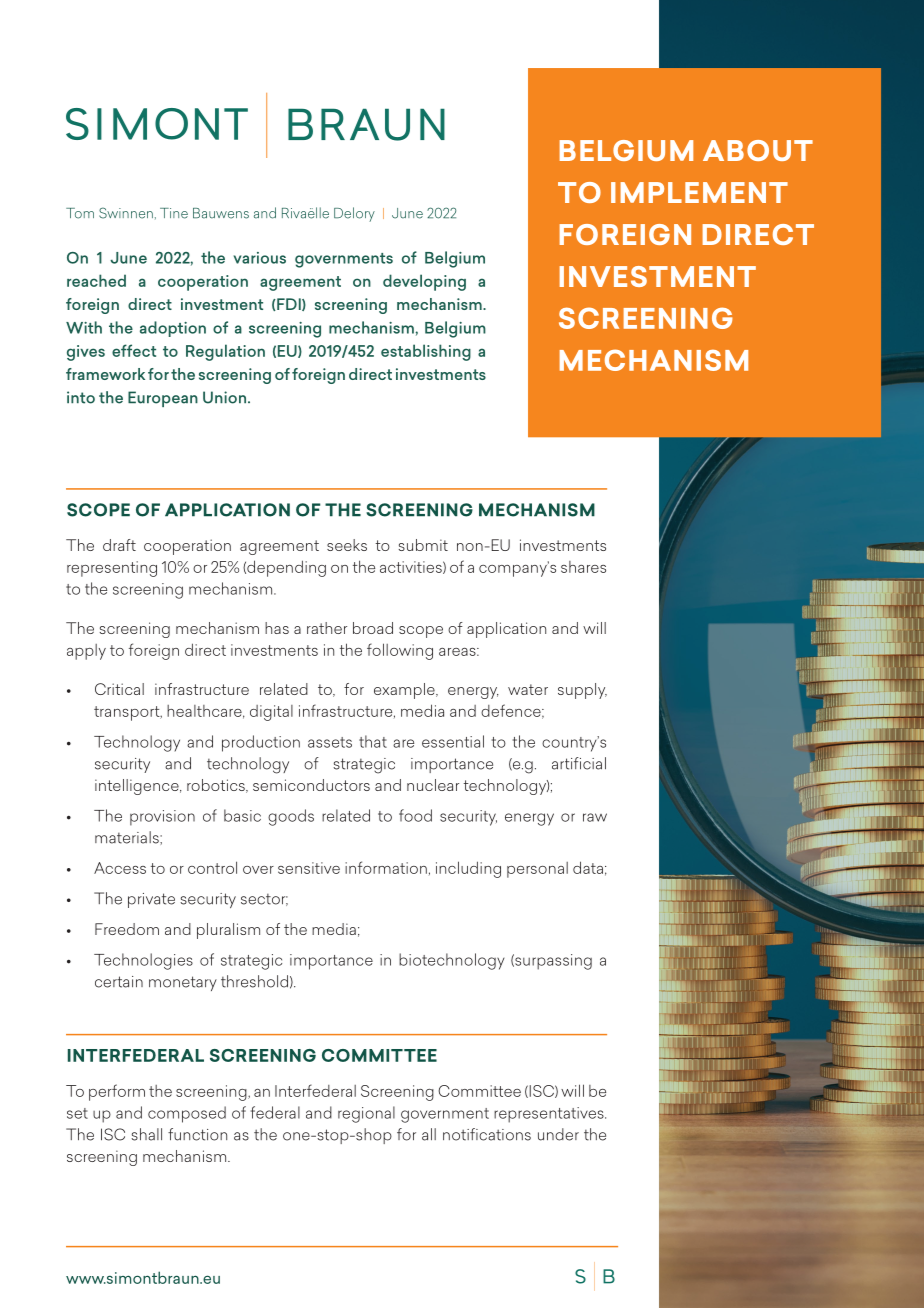 Image resolution: width=924 pixels, height=1308 pixels. Describe the element at coordinates (579, 763) in the document. I see `artificial` at that location.
